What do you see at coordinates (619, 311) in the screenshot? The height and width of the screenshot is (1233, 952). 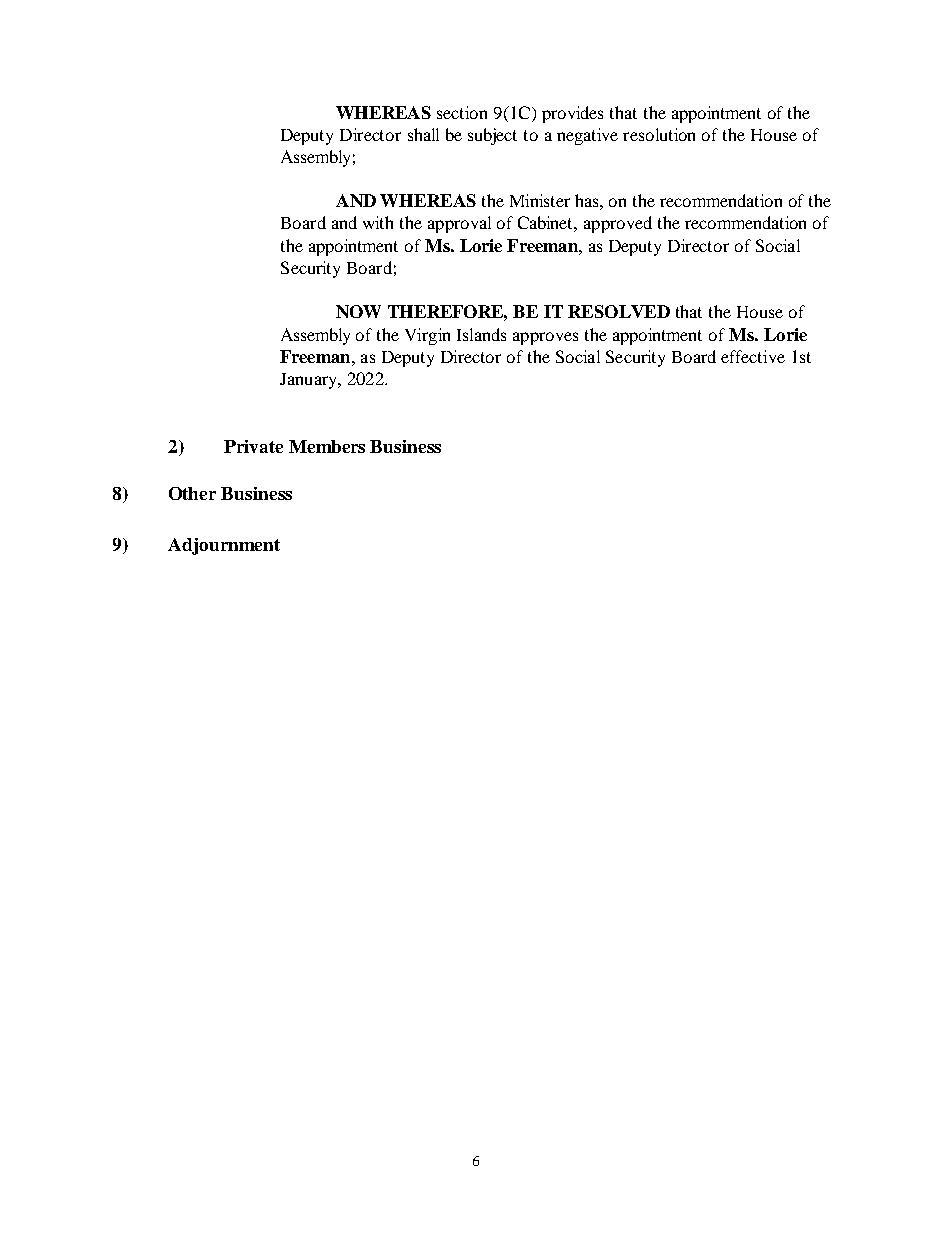 I see `RESOLVED` at bounding box center [619, 311].
